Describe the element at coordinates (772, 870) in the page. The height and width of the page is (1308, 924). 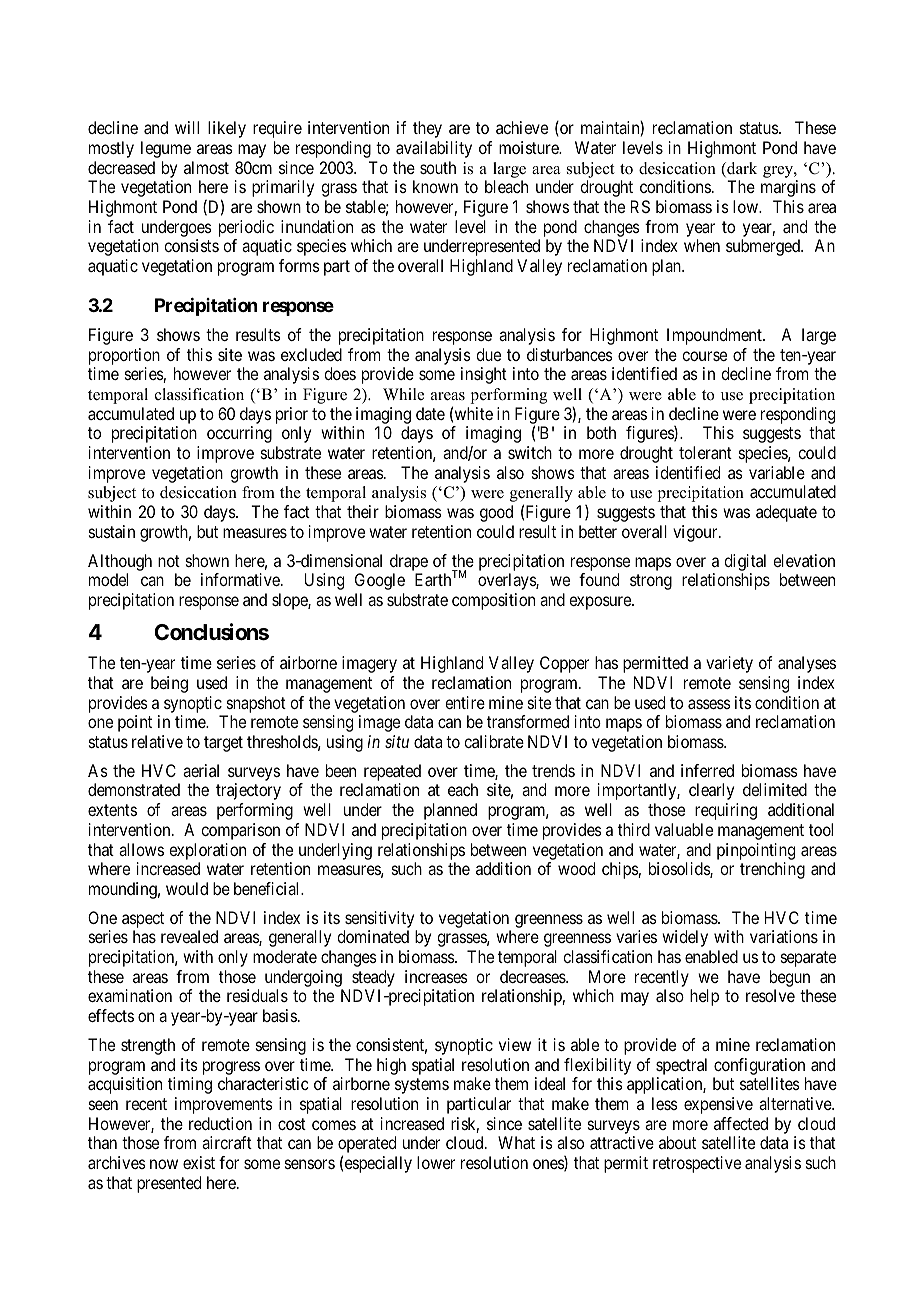
I see `trenching` at that location.
